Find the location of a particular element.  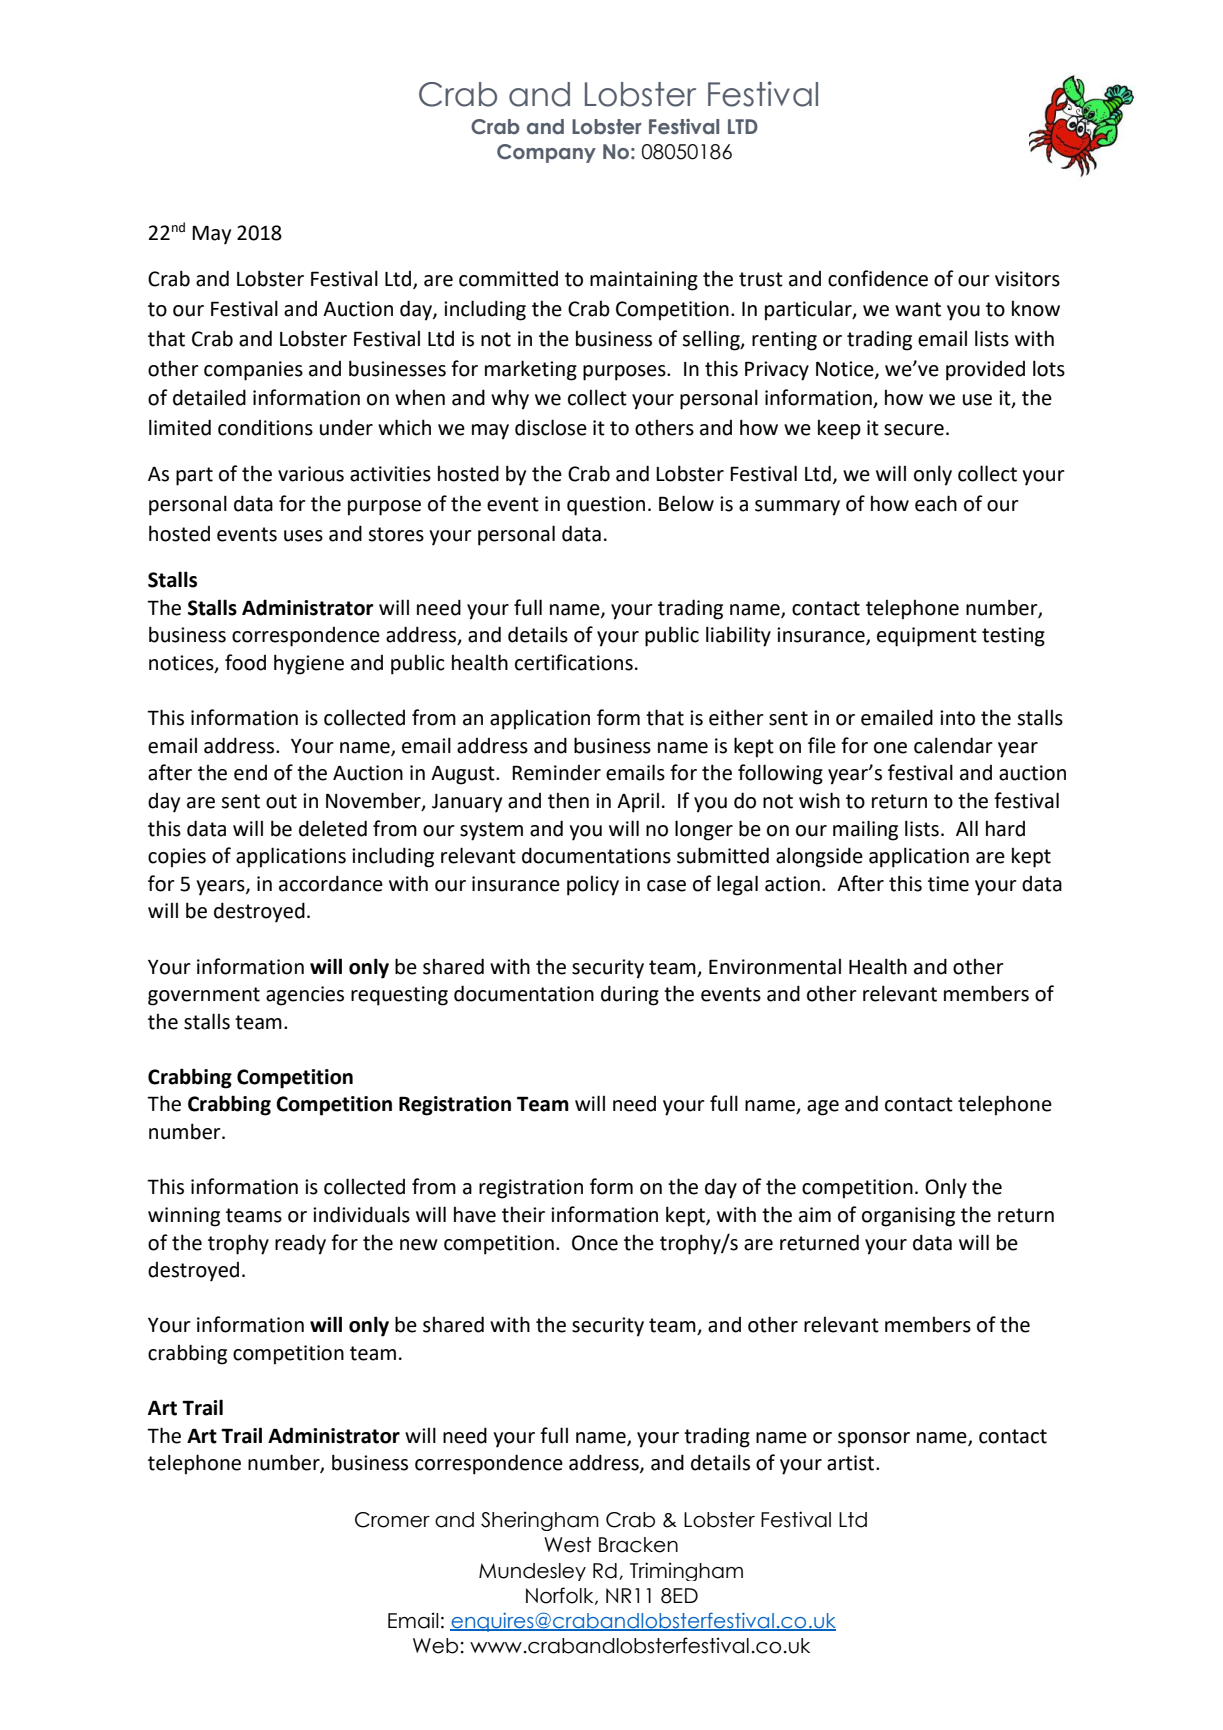

organising is located at coordinates (908, 1217).
